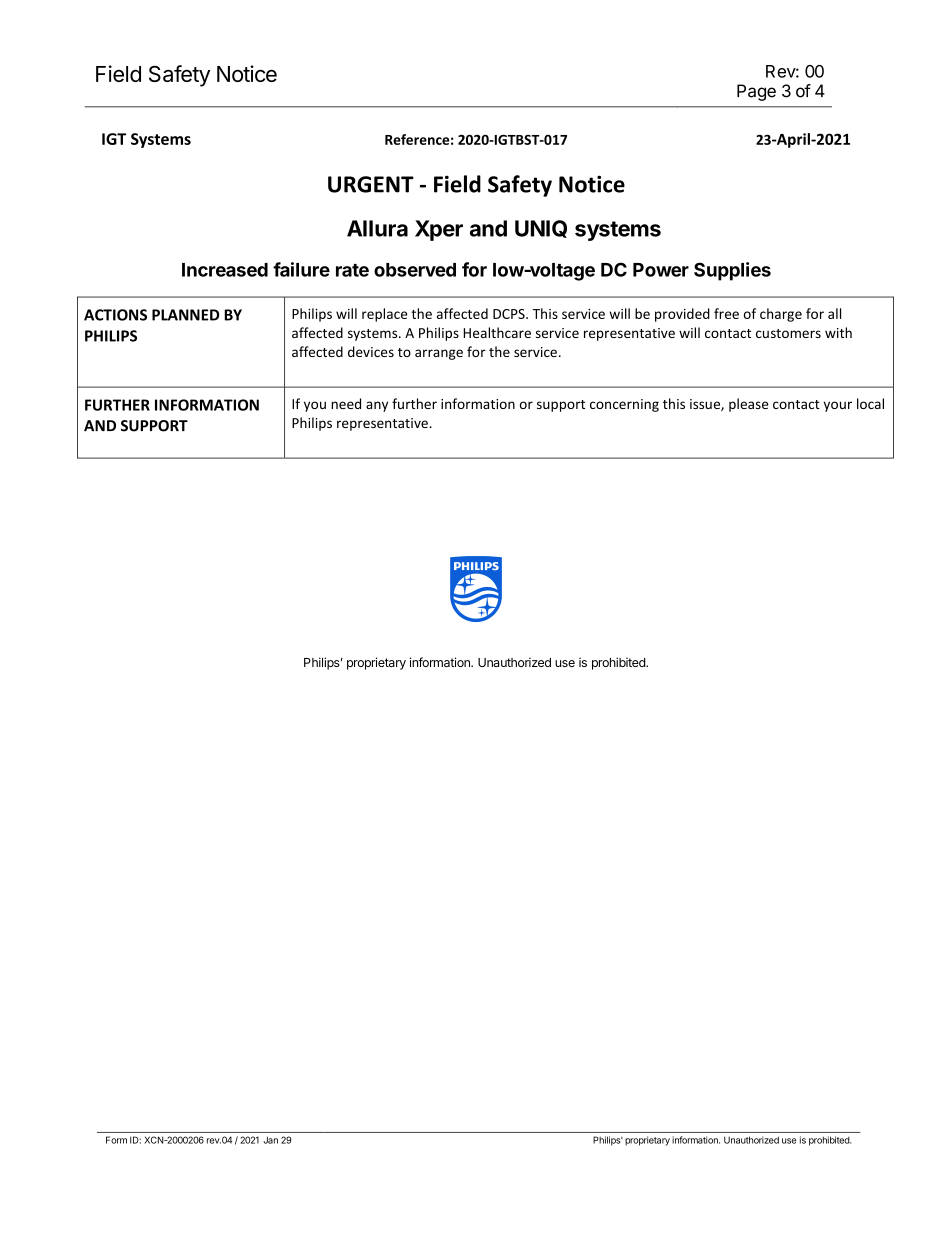 Image resolution: width=952 pixels, height=1233 pixels. What do you see at coordinates (748, 405) in the screenshot?
I see `please` at bounding box center [748, 405].
